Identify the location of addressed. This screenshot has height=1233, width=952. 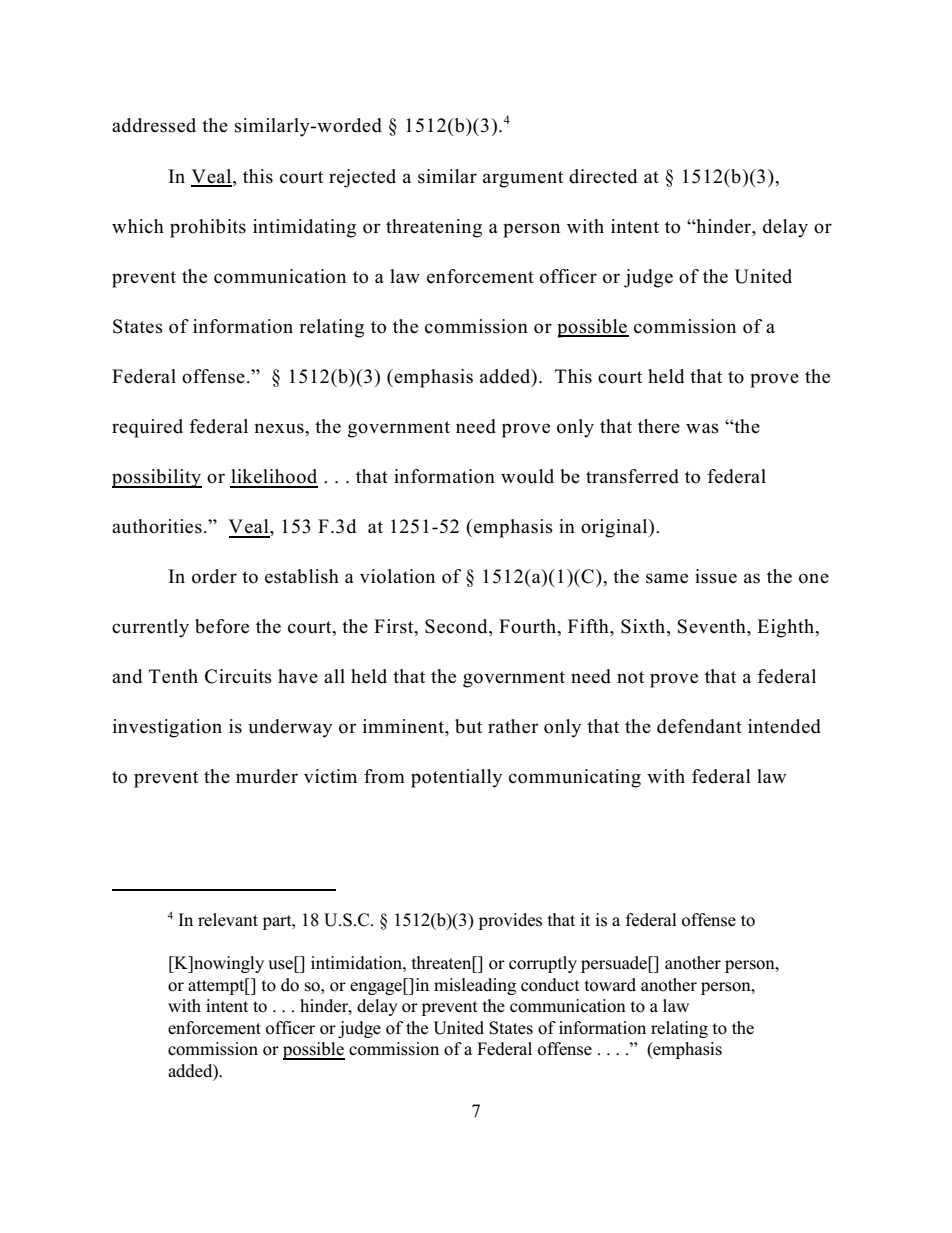
(154, 125).
